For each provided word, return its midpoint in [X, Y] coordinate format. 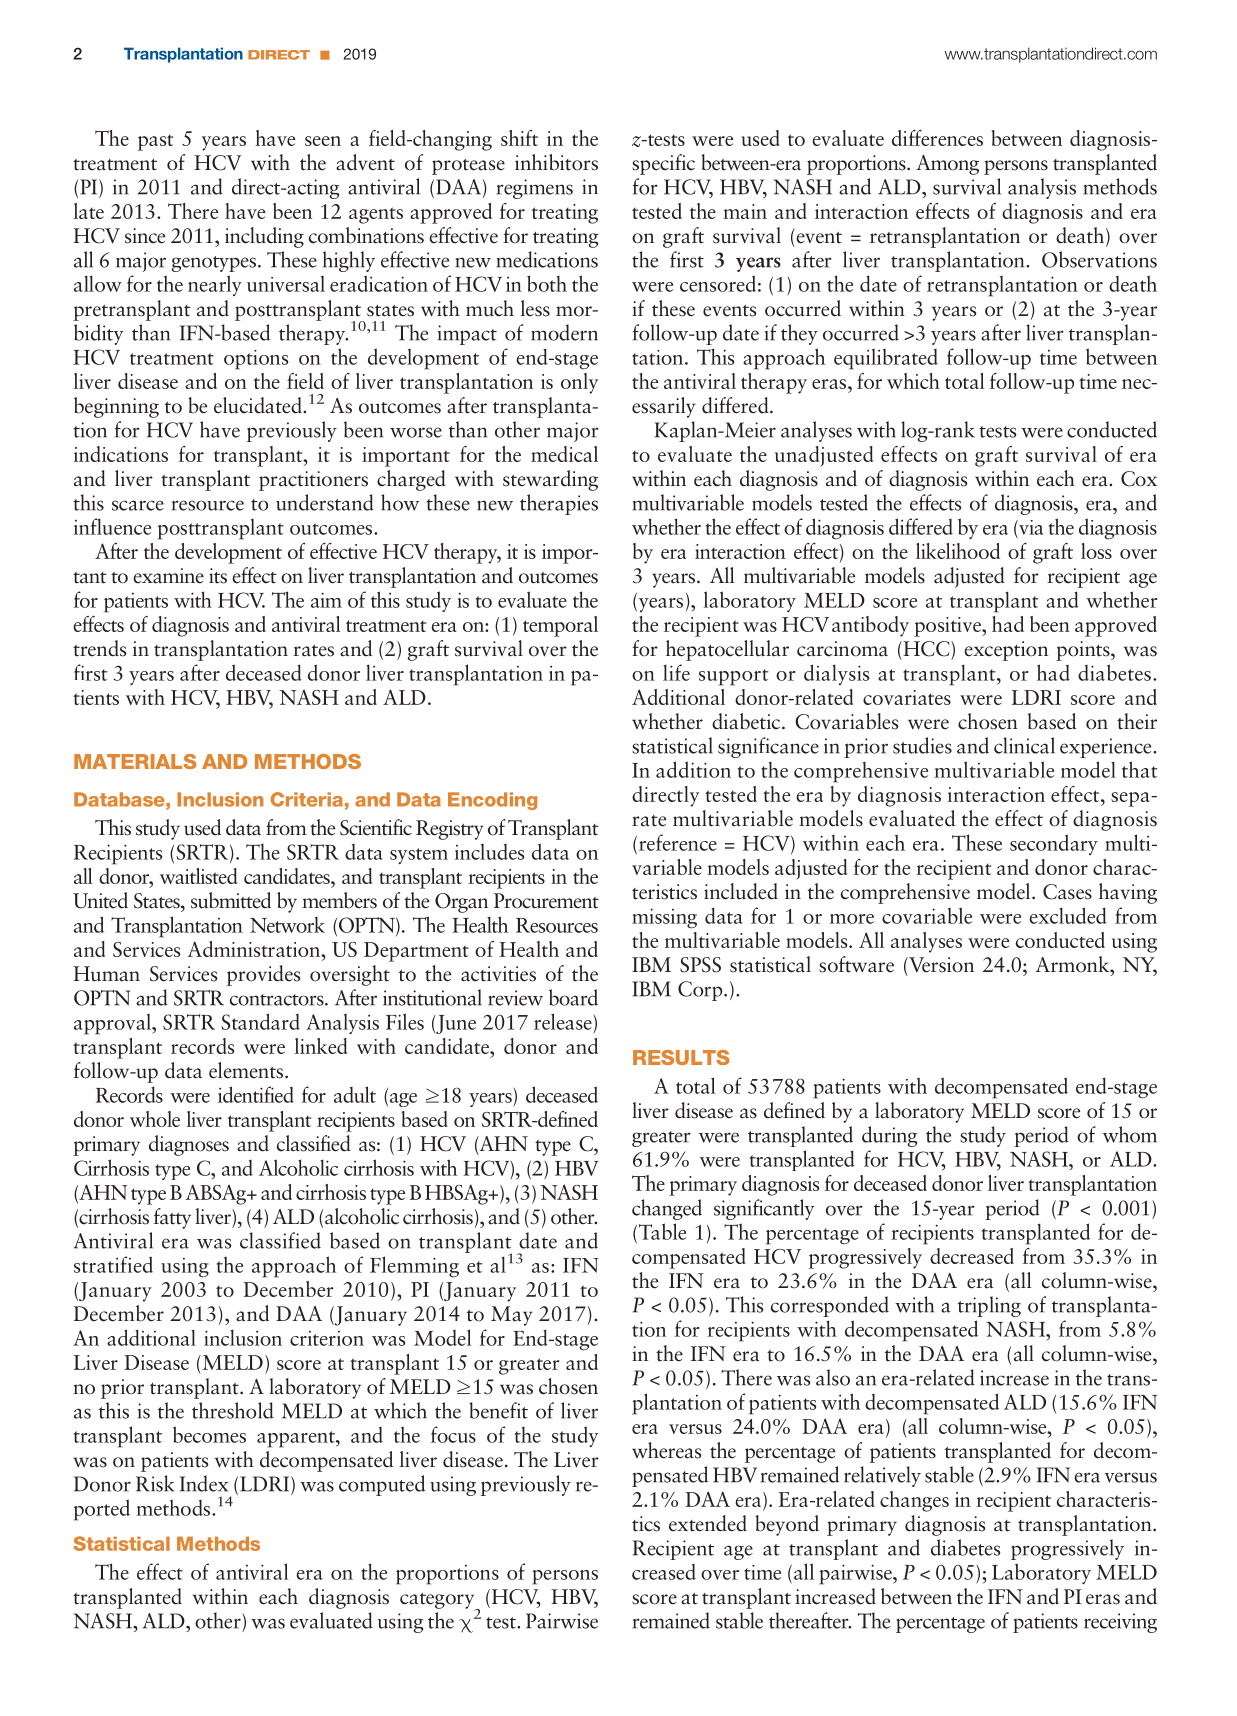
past [155, 143]
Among [947, 165]
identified [256, 1094]
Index [204, 1483]
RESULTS [681, 1057]
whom [1130, 1134]
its [218, 576]
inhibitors [556, 162]
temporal [560, 626]
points [1084, 651]
